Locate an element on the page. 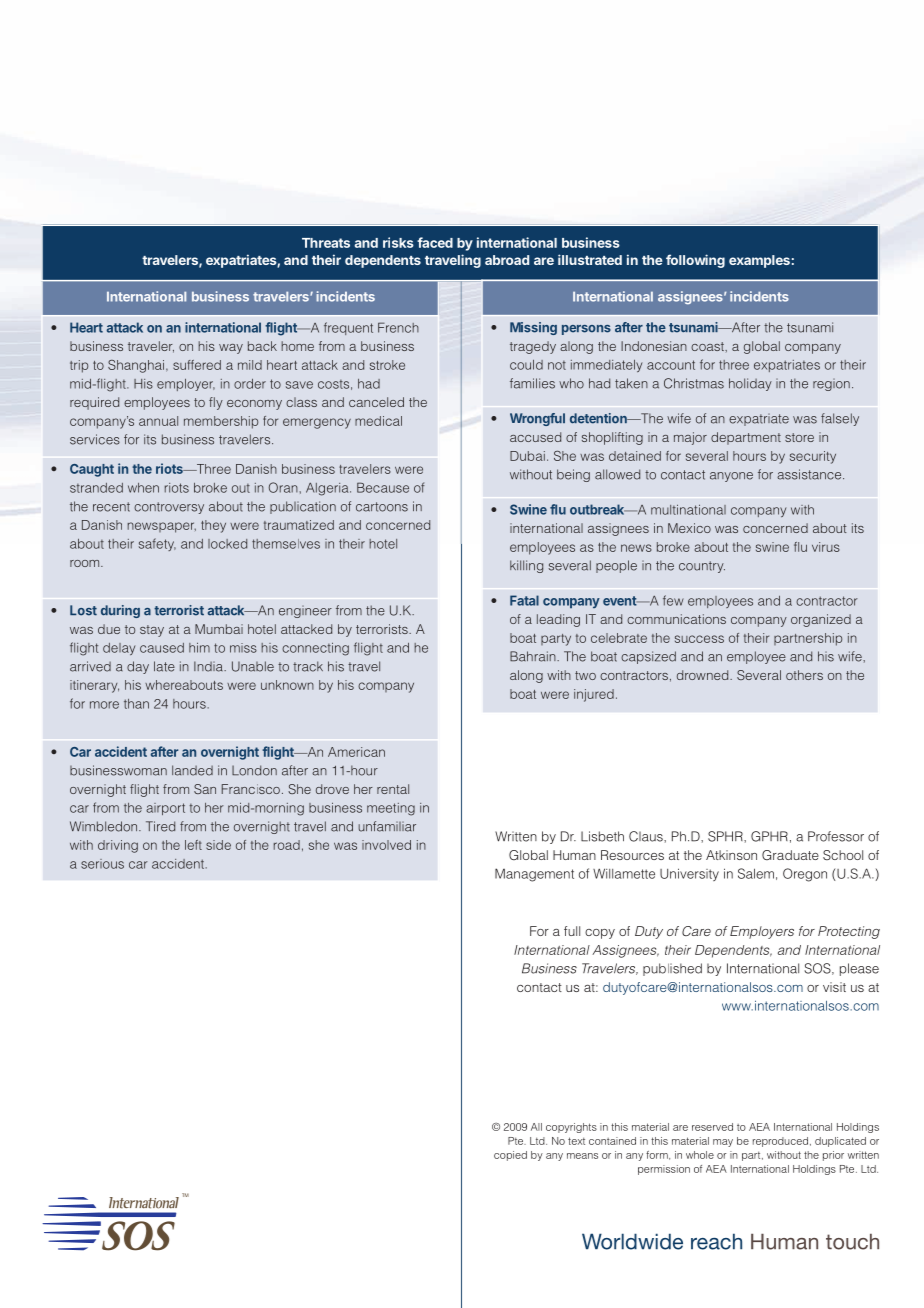  country is located at coordinates (702, 567).
